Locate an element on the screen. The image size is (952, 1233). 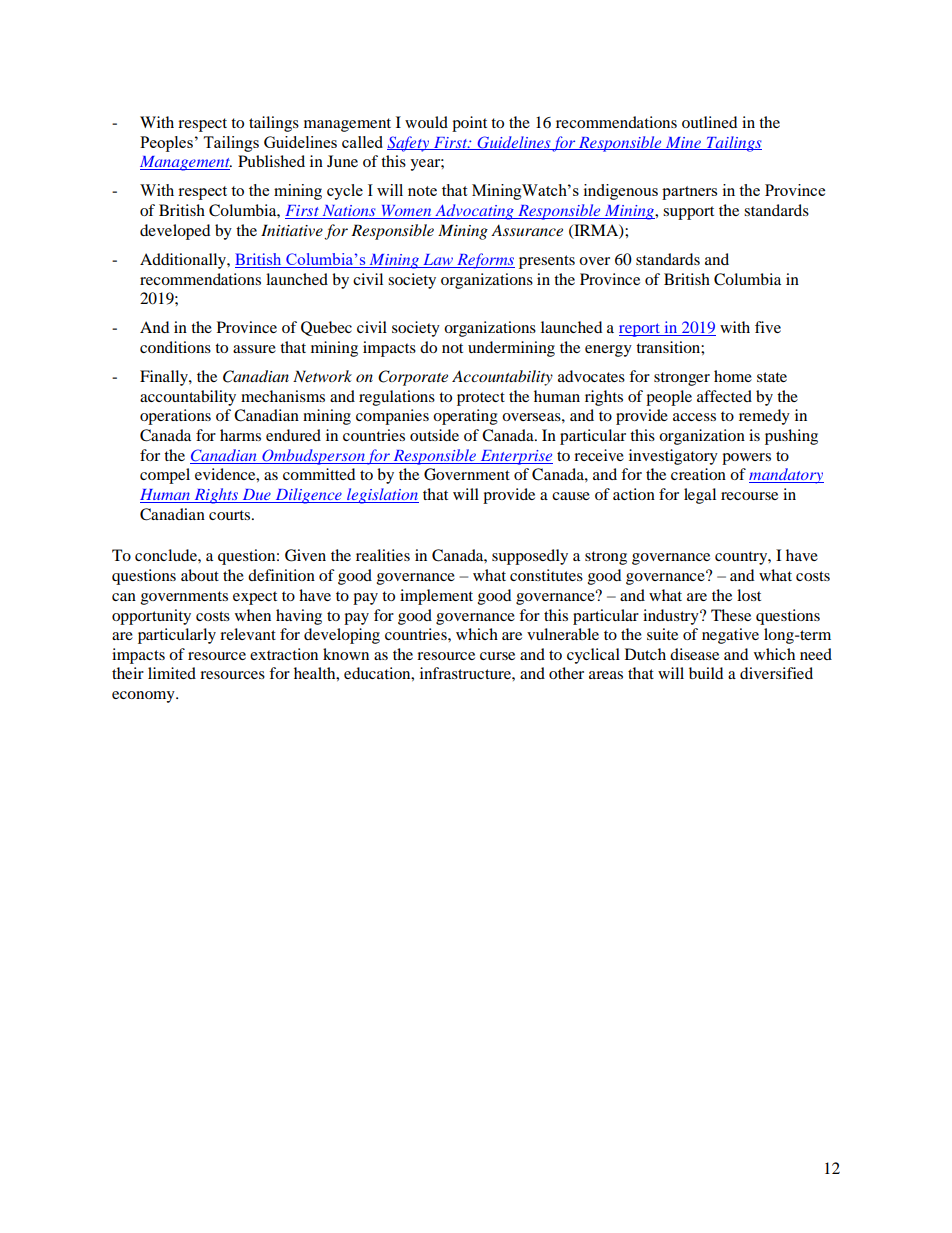
operating is located at coordinates (465, 417).
